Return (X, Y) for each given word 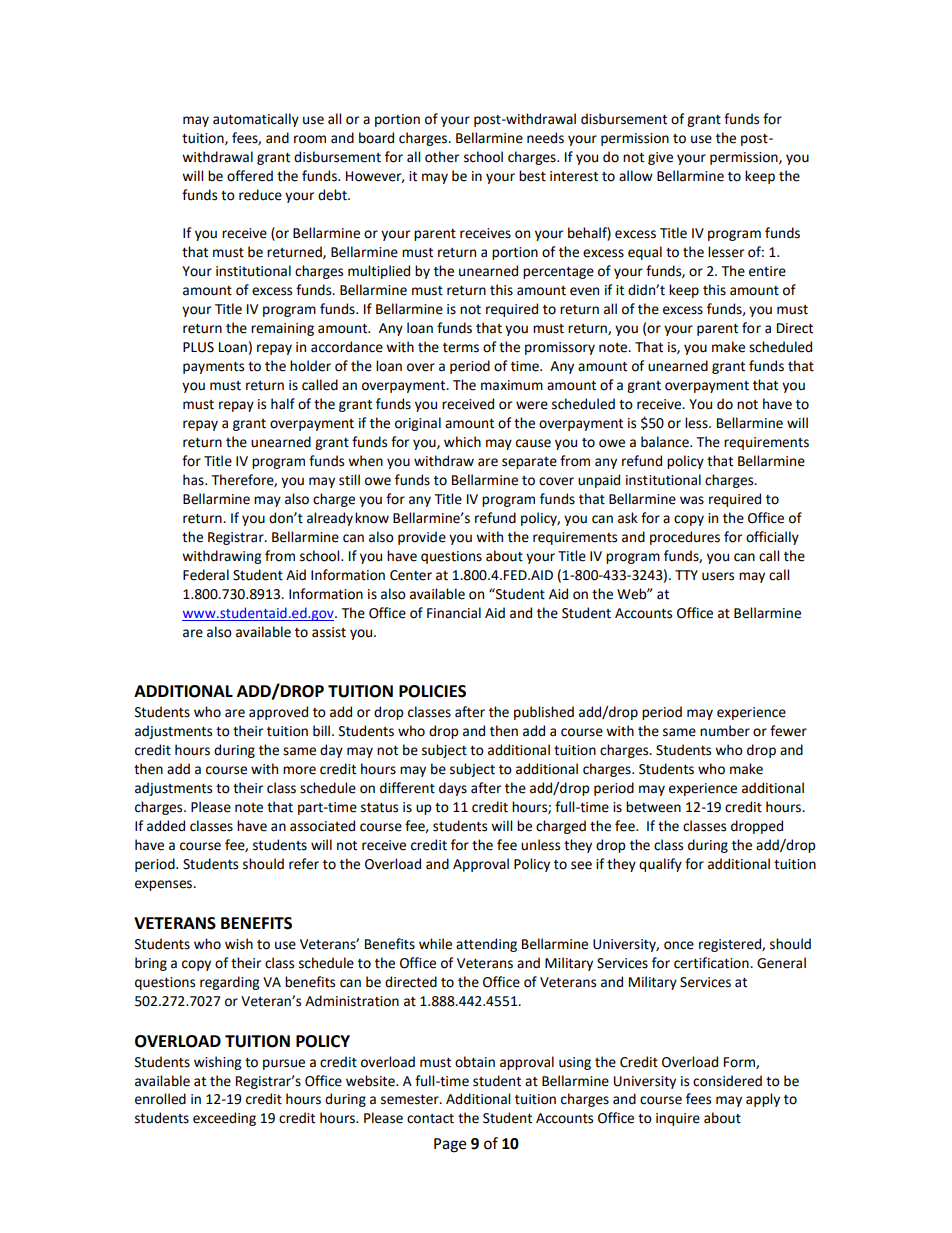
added (166, 826)
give (660, 158)
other (442, 157)
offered (250, 176)
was (692, 500)
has (194, 480)
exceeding (224, 1119)
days (453, 789)
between (653, 807)
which (462, 442)
